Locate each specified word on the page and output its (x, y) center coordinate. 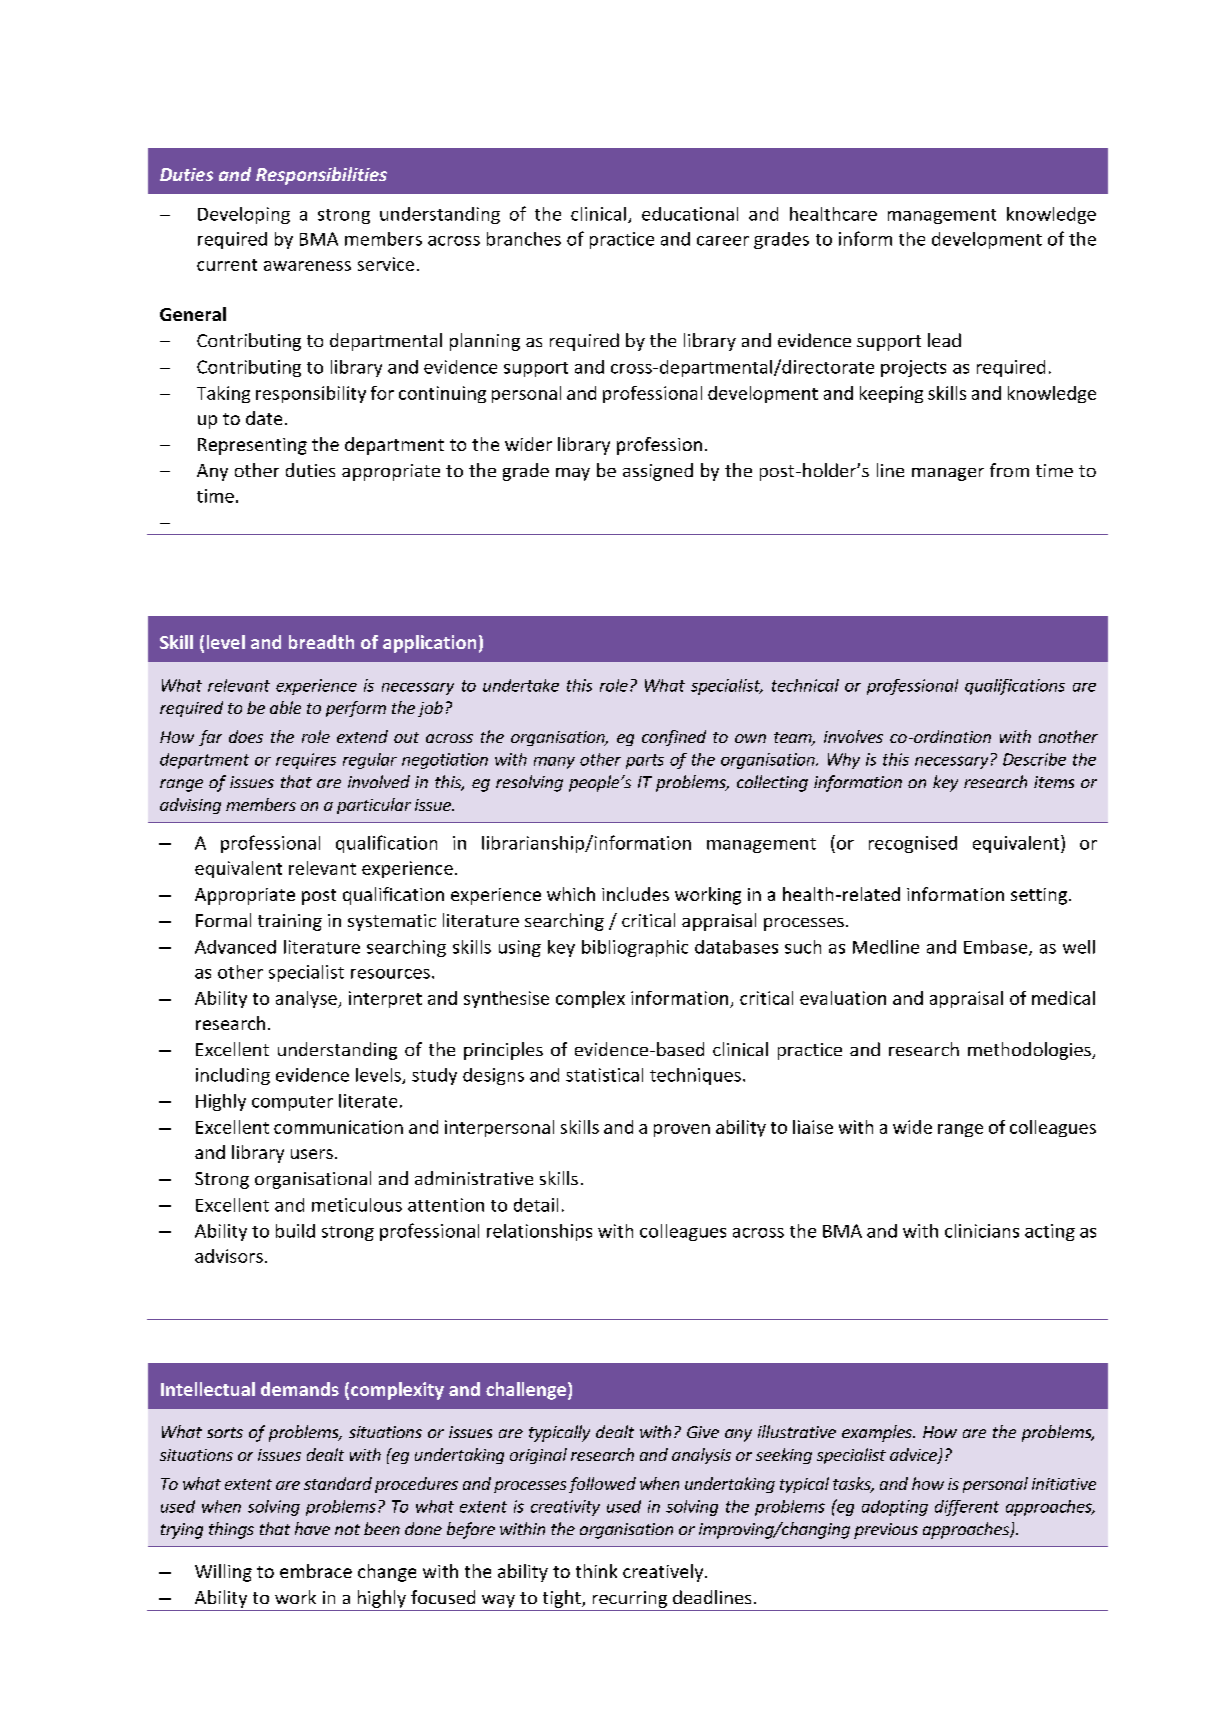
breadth (321, 642)
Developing (244, 215)
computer (292, 1103)
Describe (1034, 759)
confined (674, 738)
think (596, 1571)
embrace (316, 1571)
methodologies (1030, 1051)
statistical (604, 1075)
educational (690, 214)
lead (944, 340)
